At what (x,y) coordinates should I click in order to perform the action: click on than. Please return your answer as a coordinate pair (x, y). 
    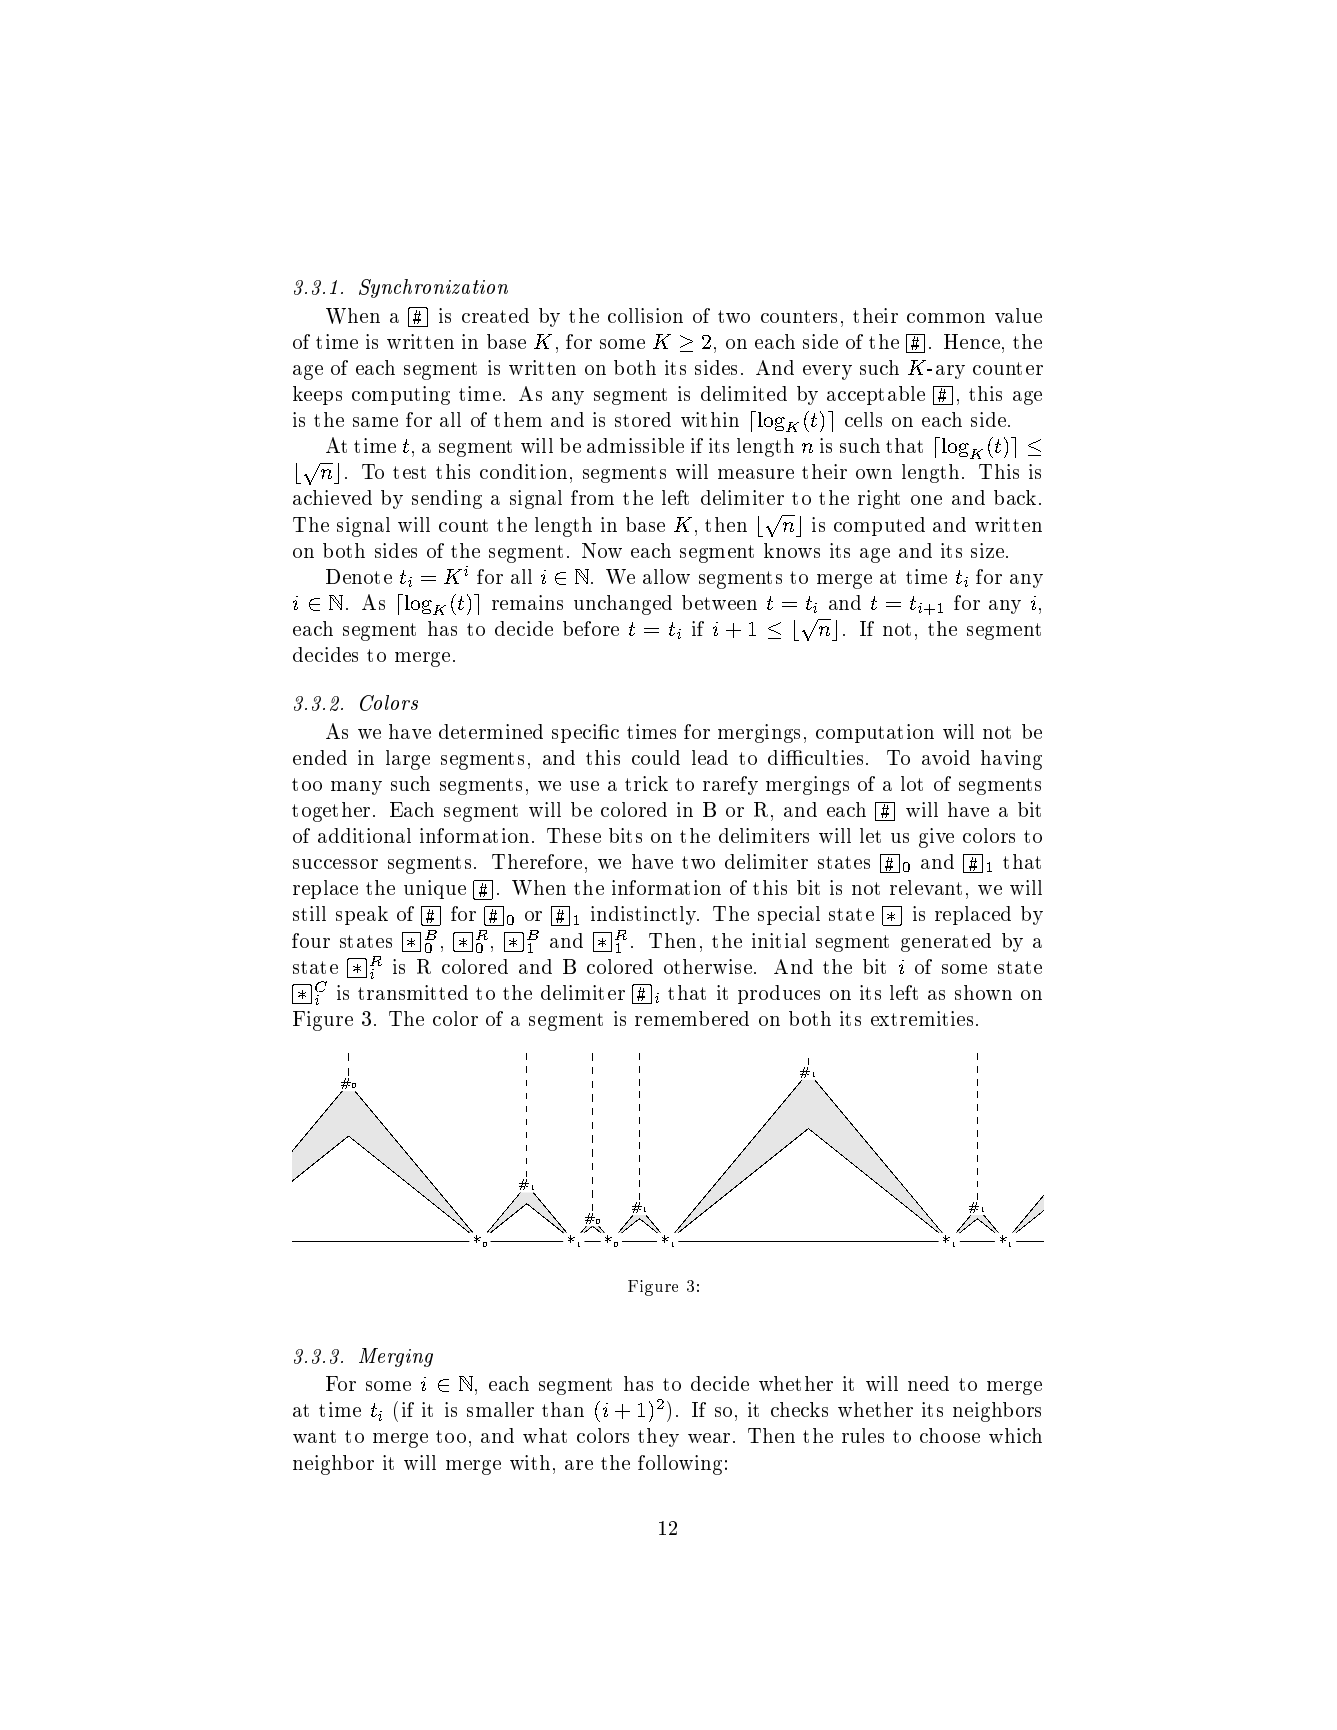
    Looking at the image, I should click on (563, 1409).
